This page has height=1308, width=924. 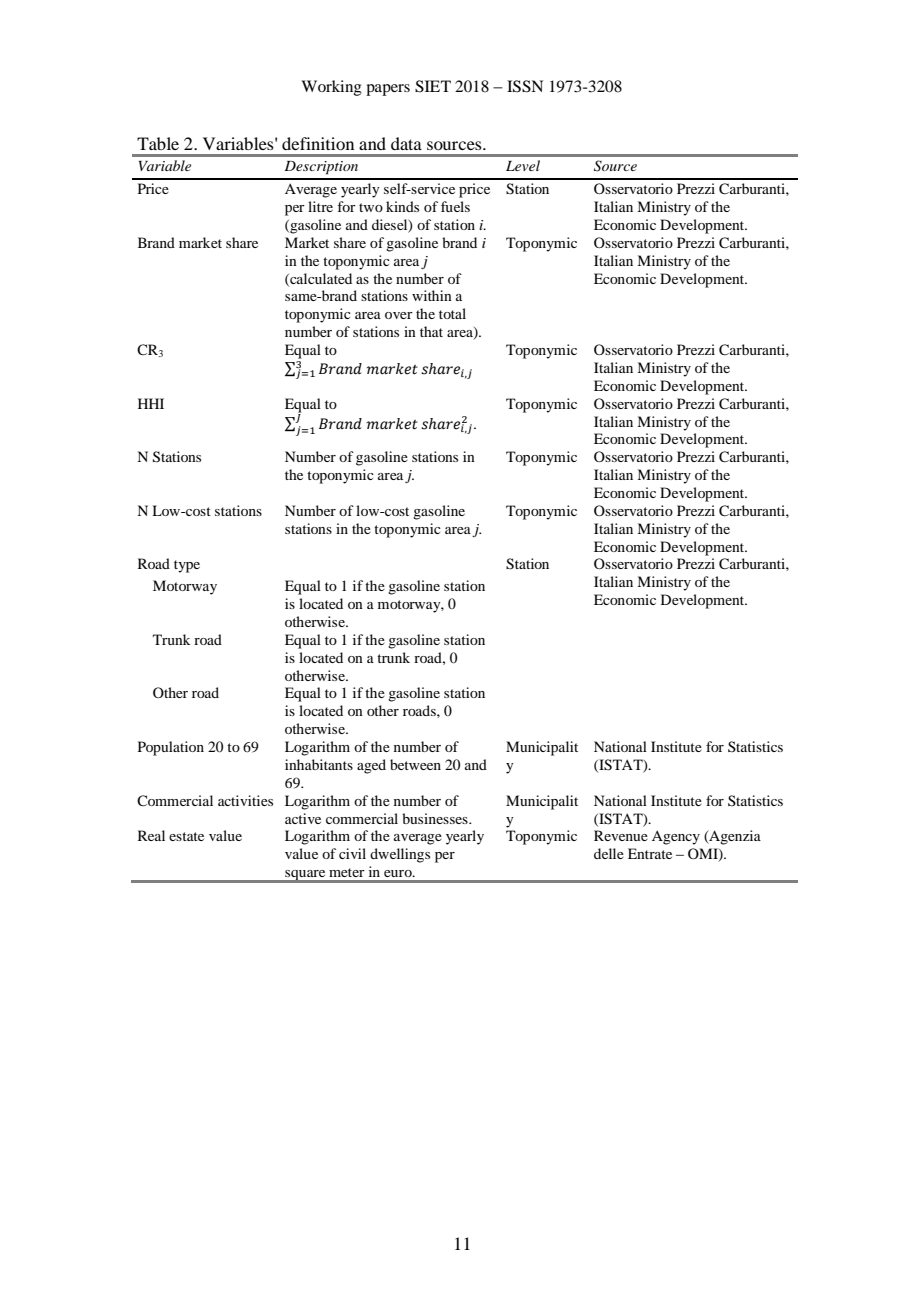 I want to click on estate, so click(x=186, y=836).
